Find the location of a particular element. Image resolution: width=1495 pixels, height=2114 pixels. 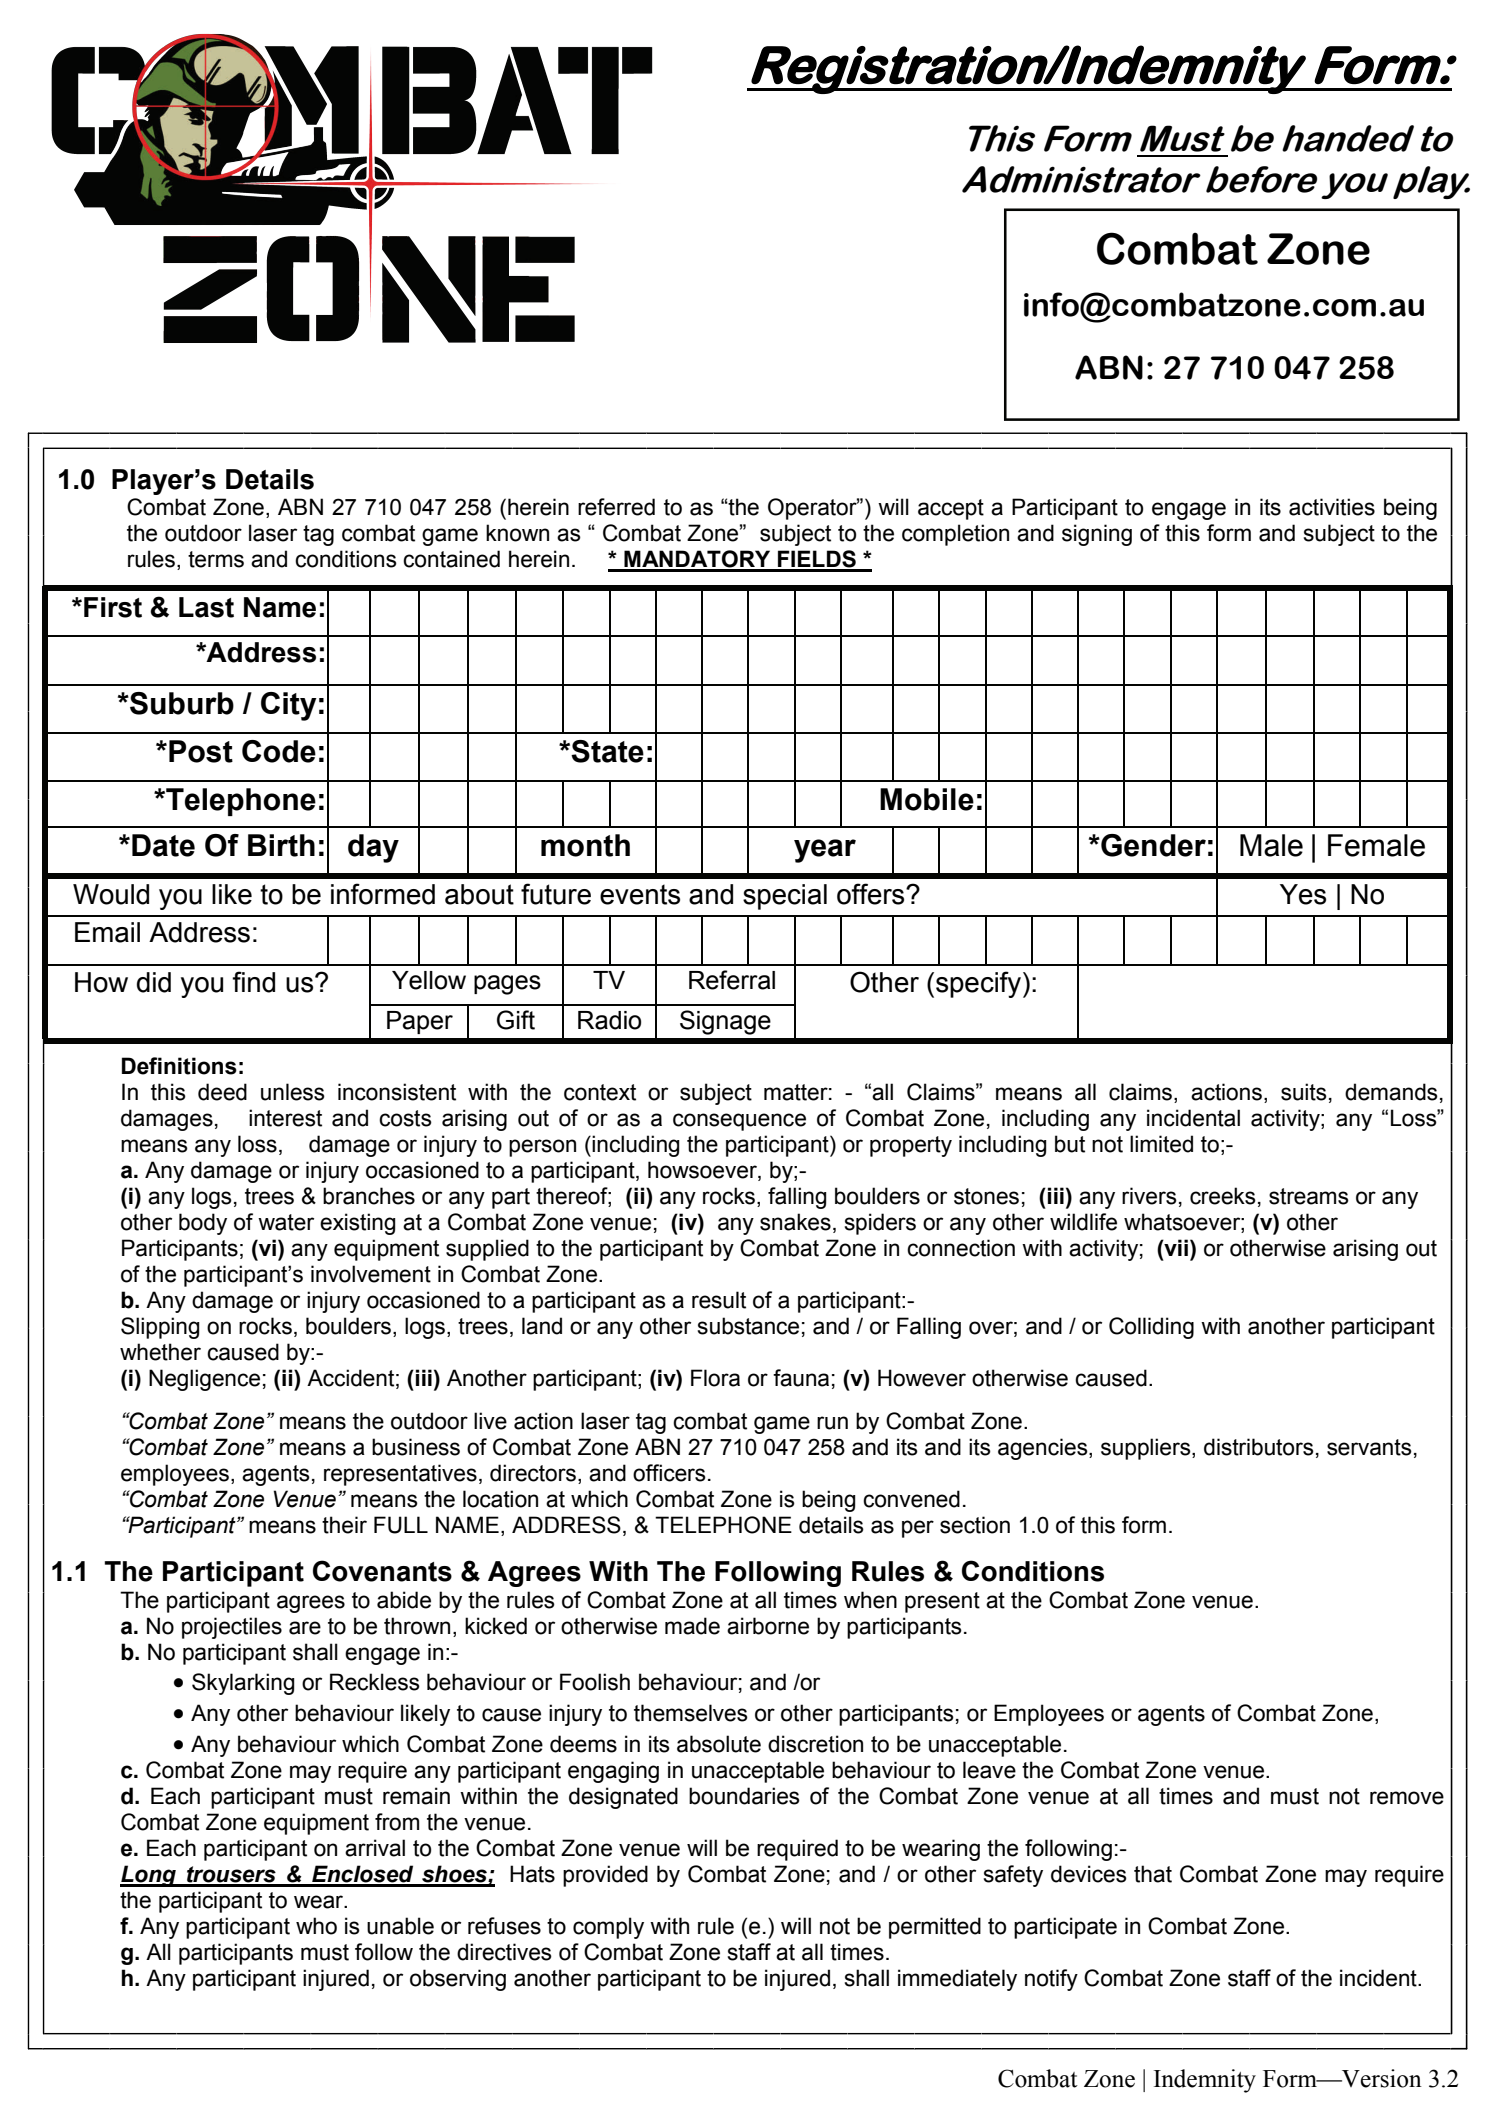

activities is located at coordinates (1332, 507).
